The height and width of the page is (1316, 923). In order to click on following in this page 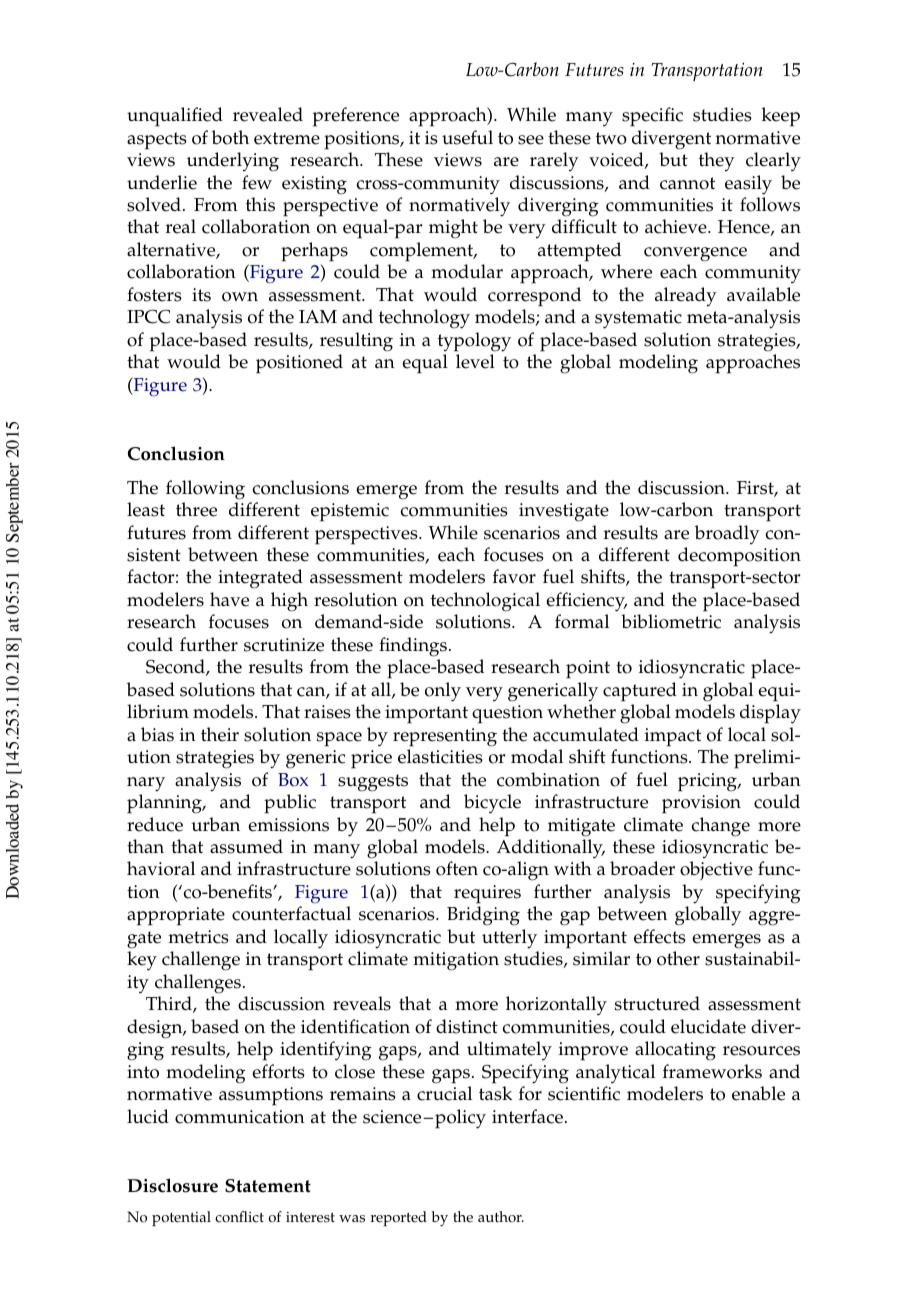, I will do `click(205, 490)`.
